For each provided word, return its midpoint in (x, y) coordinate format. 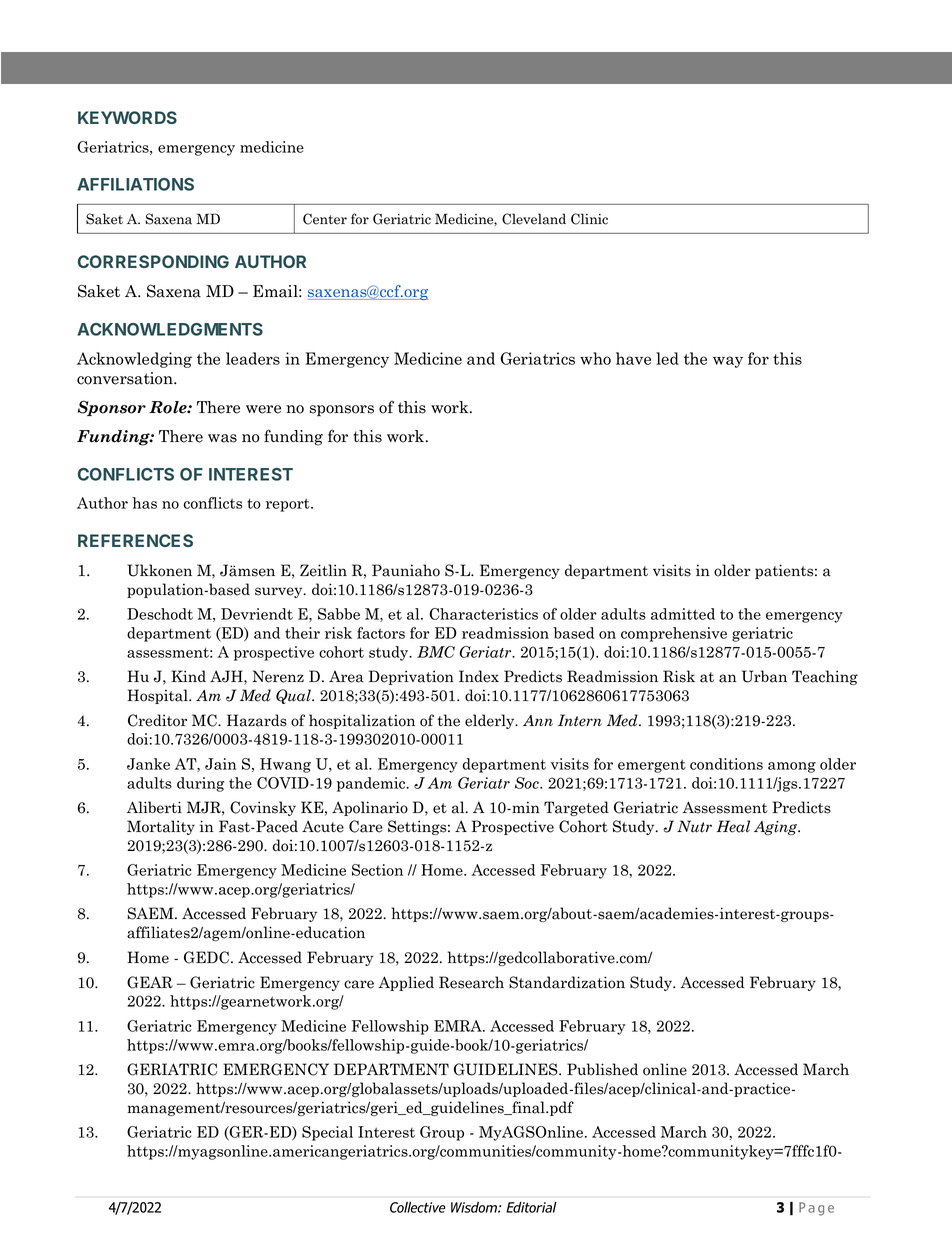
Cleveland (534, 219)
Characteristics (484, 614)
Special (327, 1133)
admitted (683, 614)
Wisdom (475, 1207)
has (144, 503)
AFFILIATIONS (135, 184)
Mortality (161, 827)
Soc (528, 783)
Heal (733, 826)
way (728, 362)
